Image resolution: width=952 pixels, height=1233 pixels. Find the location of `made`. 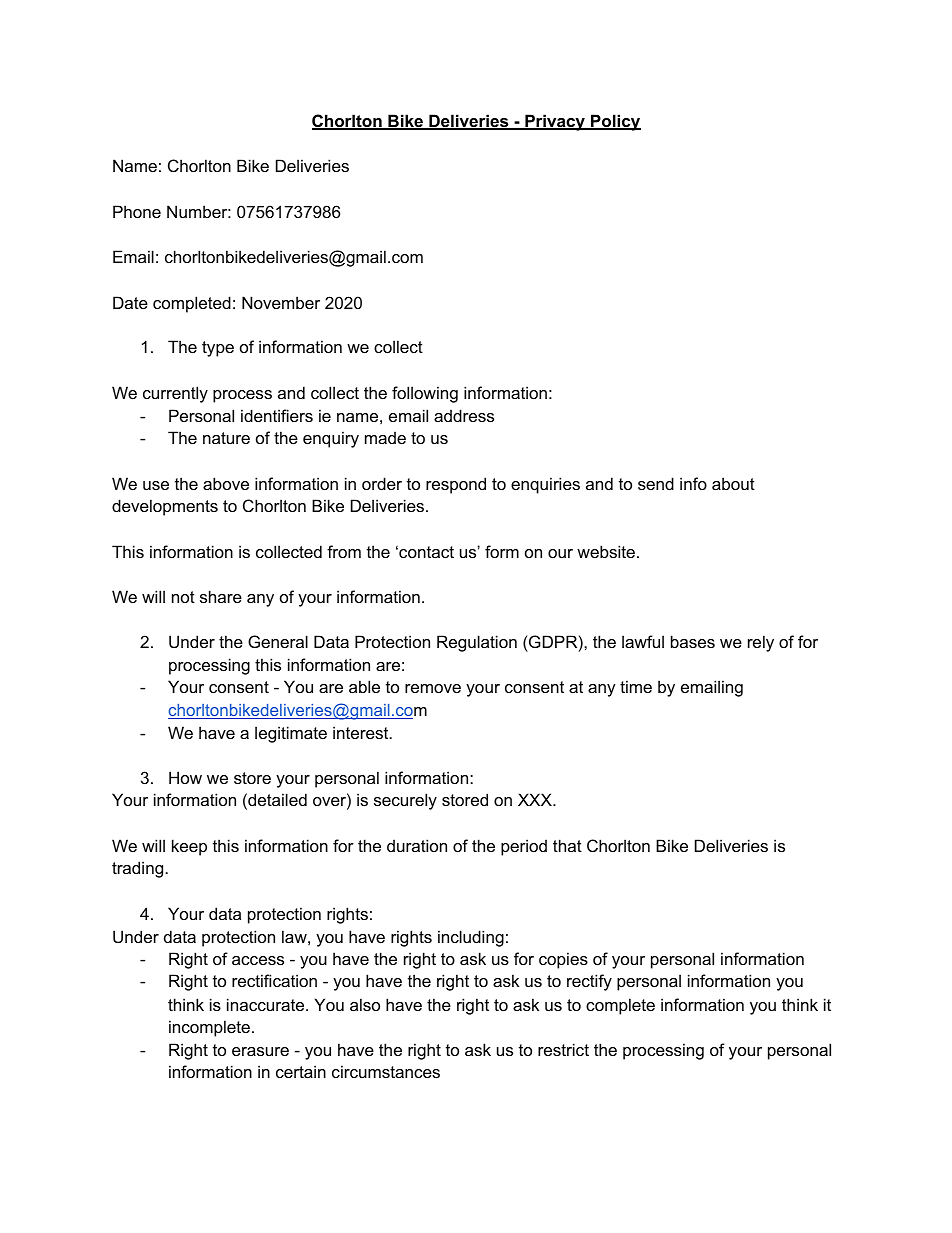

made is located at coordinates (385, 437).
